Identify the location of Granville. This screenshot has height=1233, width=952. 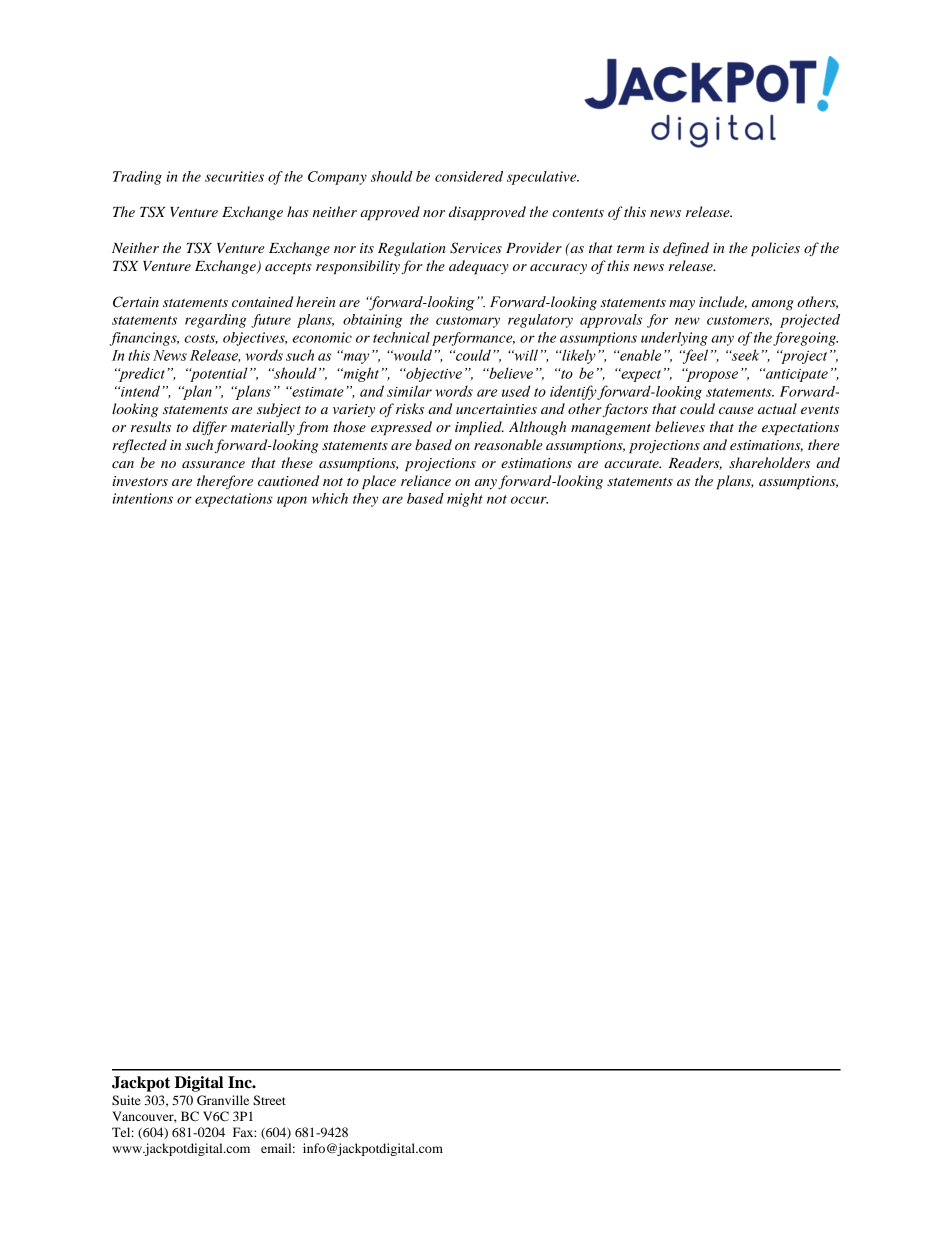
(223, 1100).
